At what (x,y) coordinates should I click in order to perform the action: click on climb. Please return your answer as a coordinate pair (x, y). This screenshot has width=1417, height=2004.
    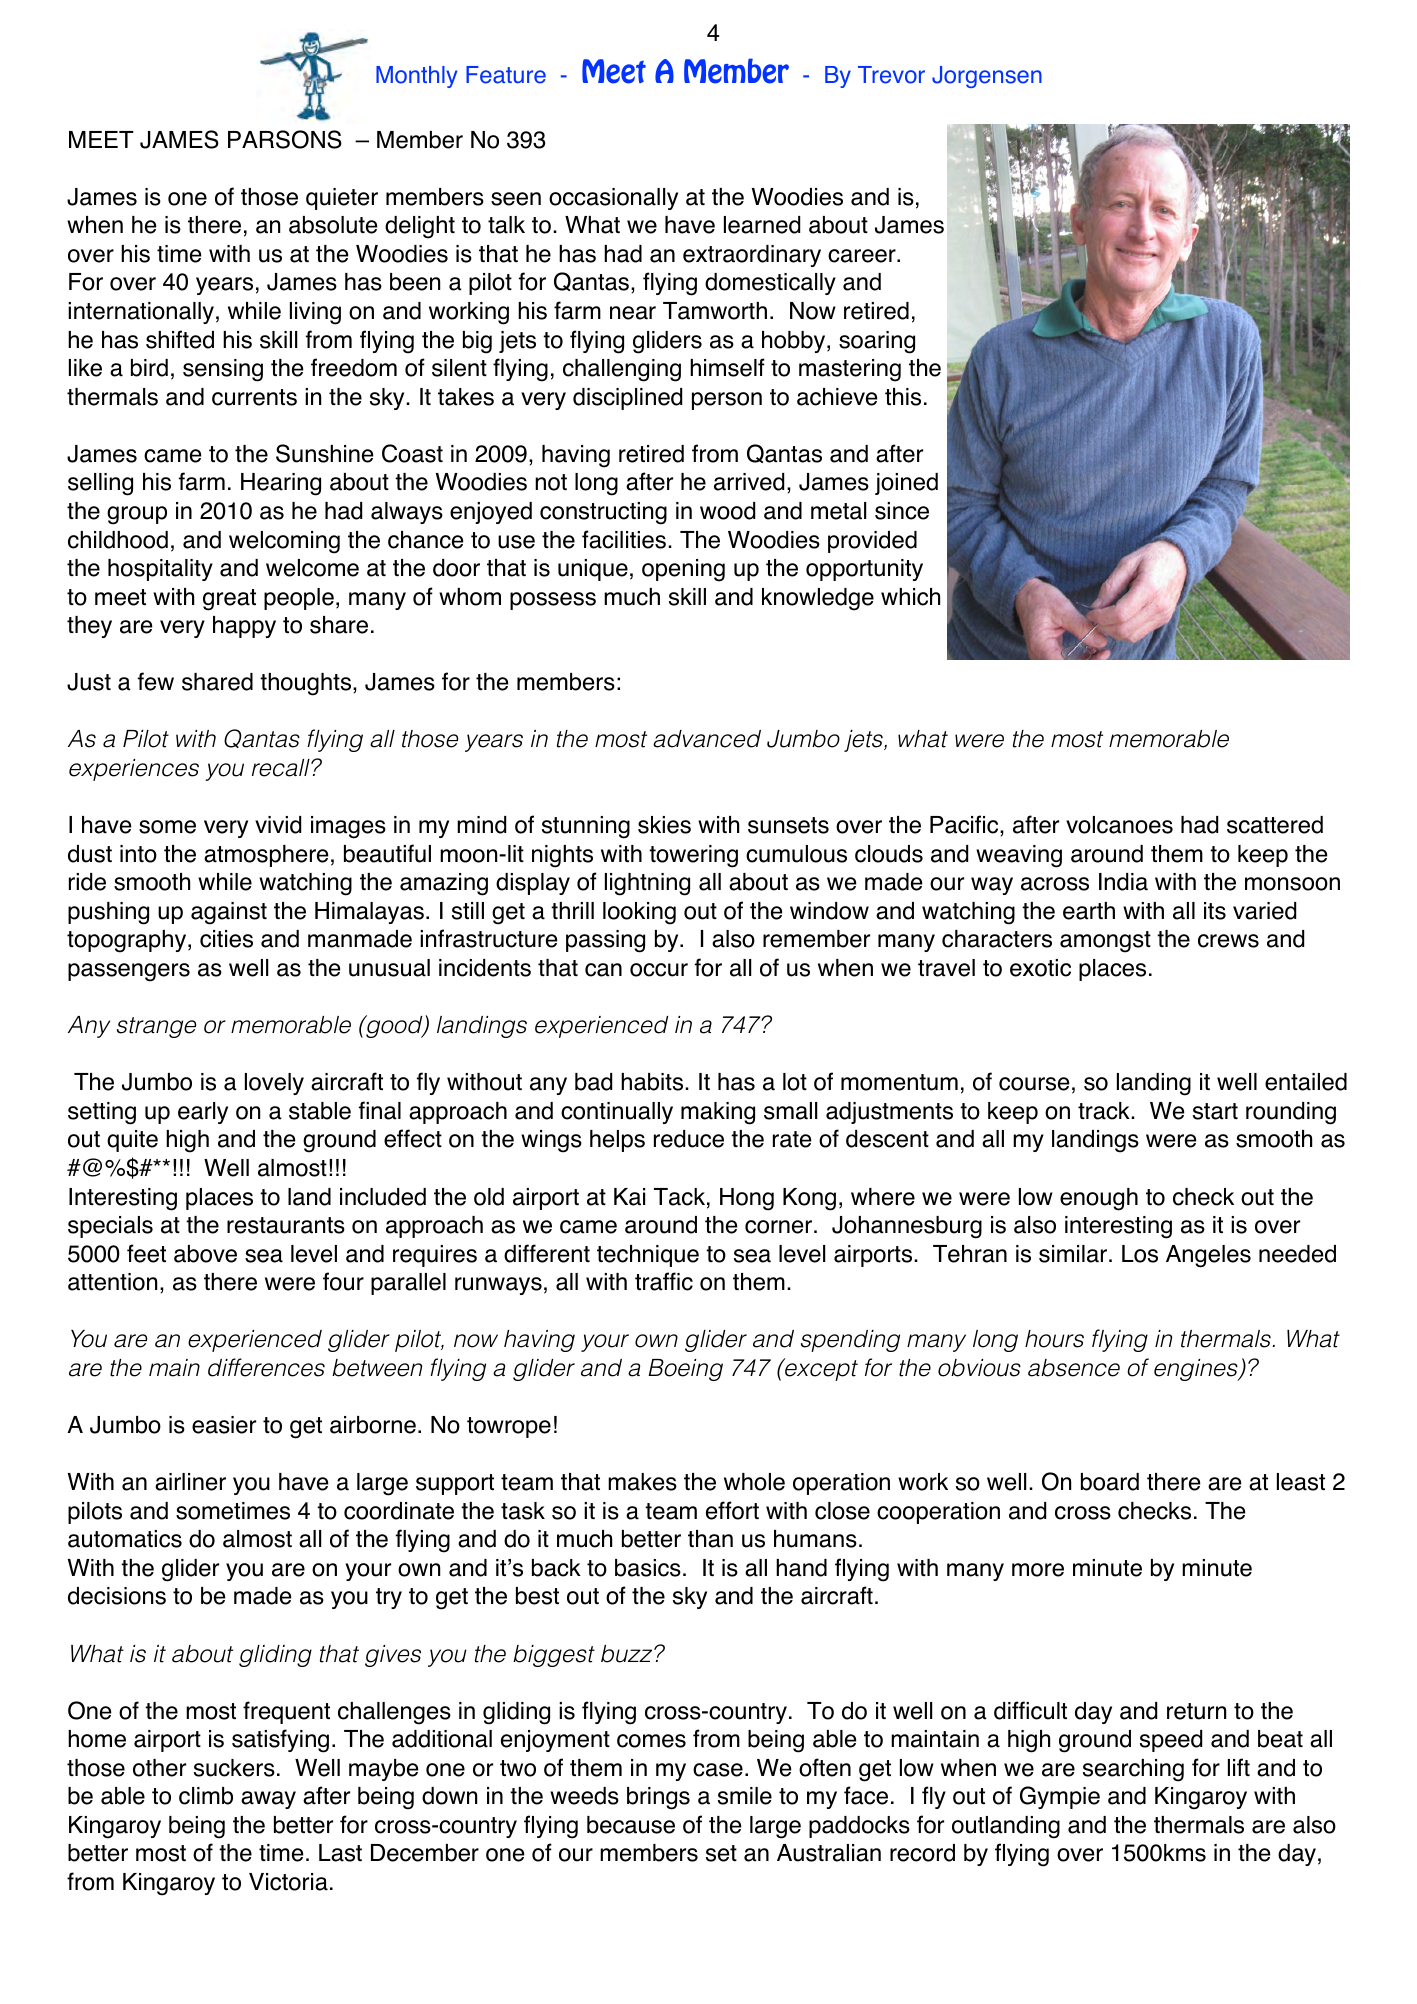
    Looking at the image, I should click on (206, 1796).
